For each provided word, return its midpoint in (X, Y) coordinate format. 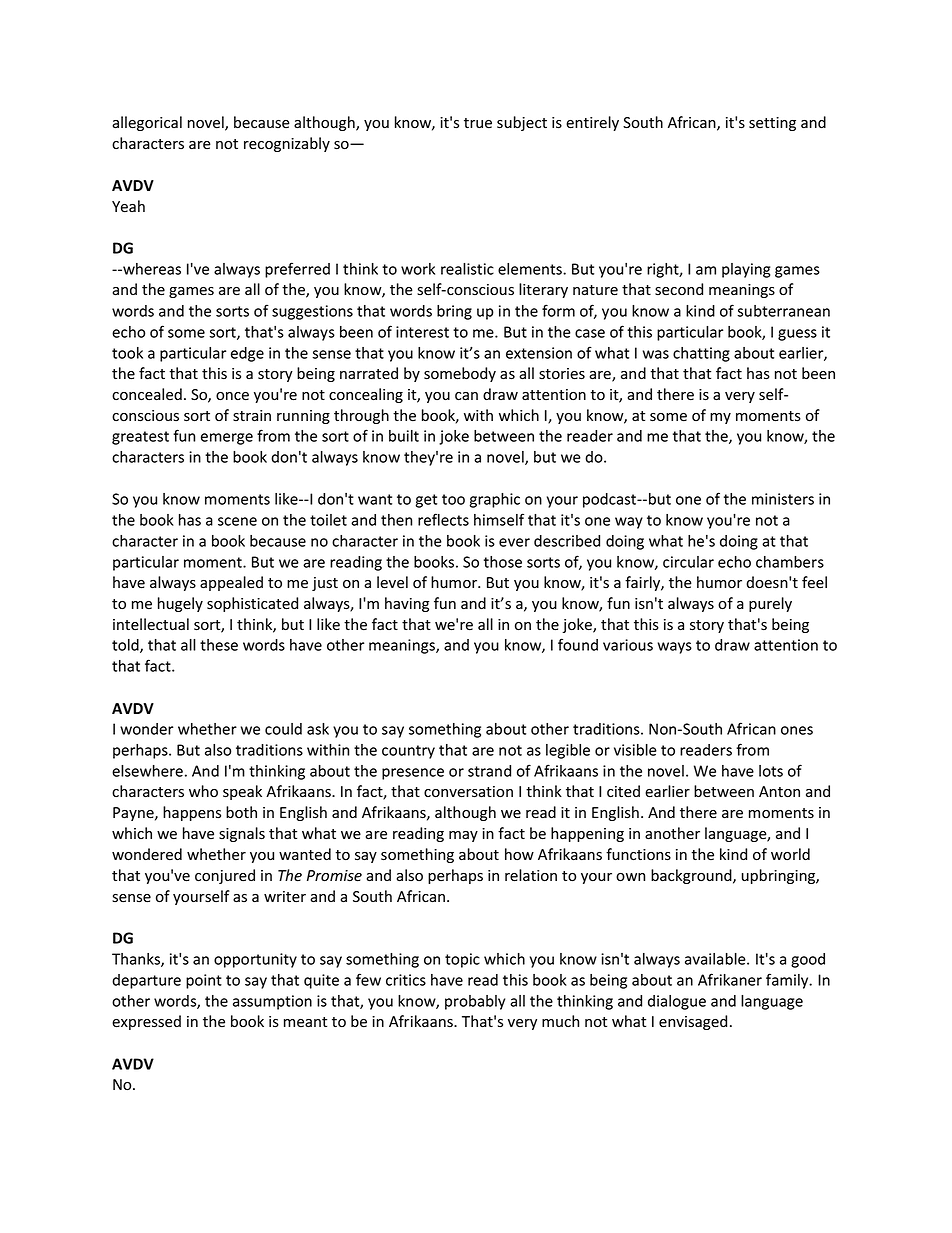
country (408, 752)
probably (475, 1002)
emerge (227, 439)
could (283, 729)
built (404, 436)
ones (797, 730)
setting (772, 124)
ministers (783, 499)
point (204, 981)
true (478, 123)
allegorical (147, 123)
